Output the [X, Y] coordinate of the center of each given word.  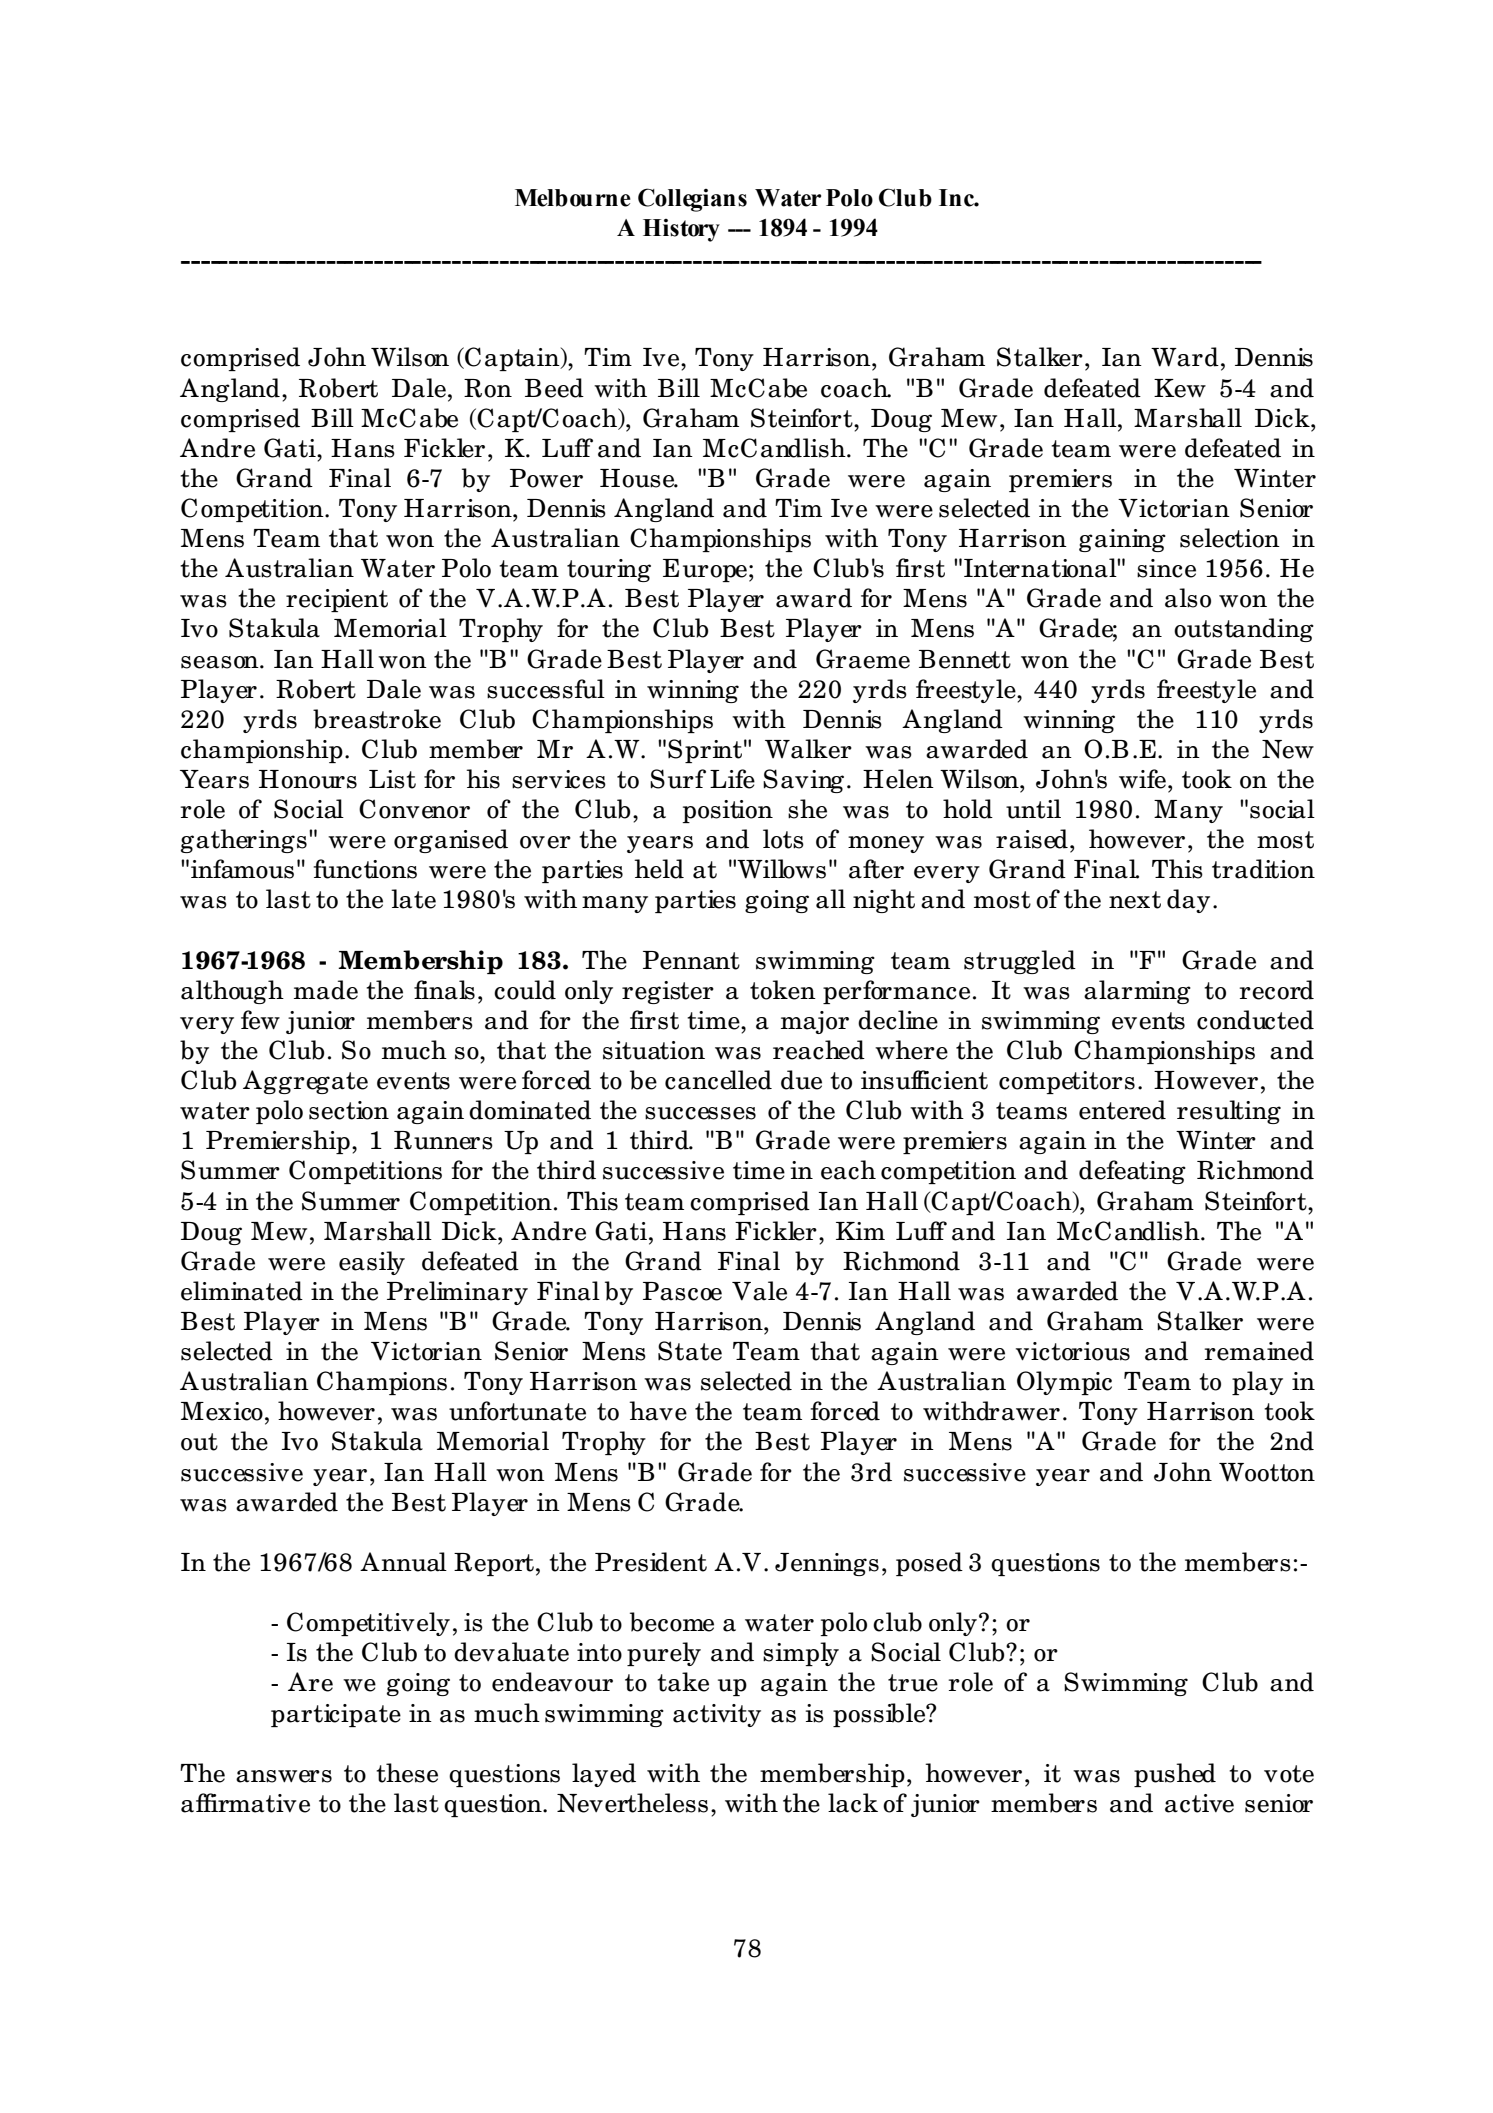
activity [717, 1715]
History [681, 230]
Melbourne [573, 198]
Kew [1180, 388]
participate [336, 1715]
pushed [1175, 1775]
